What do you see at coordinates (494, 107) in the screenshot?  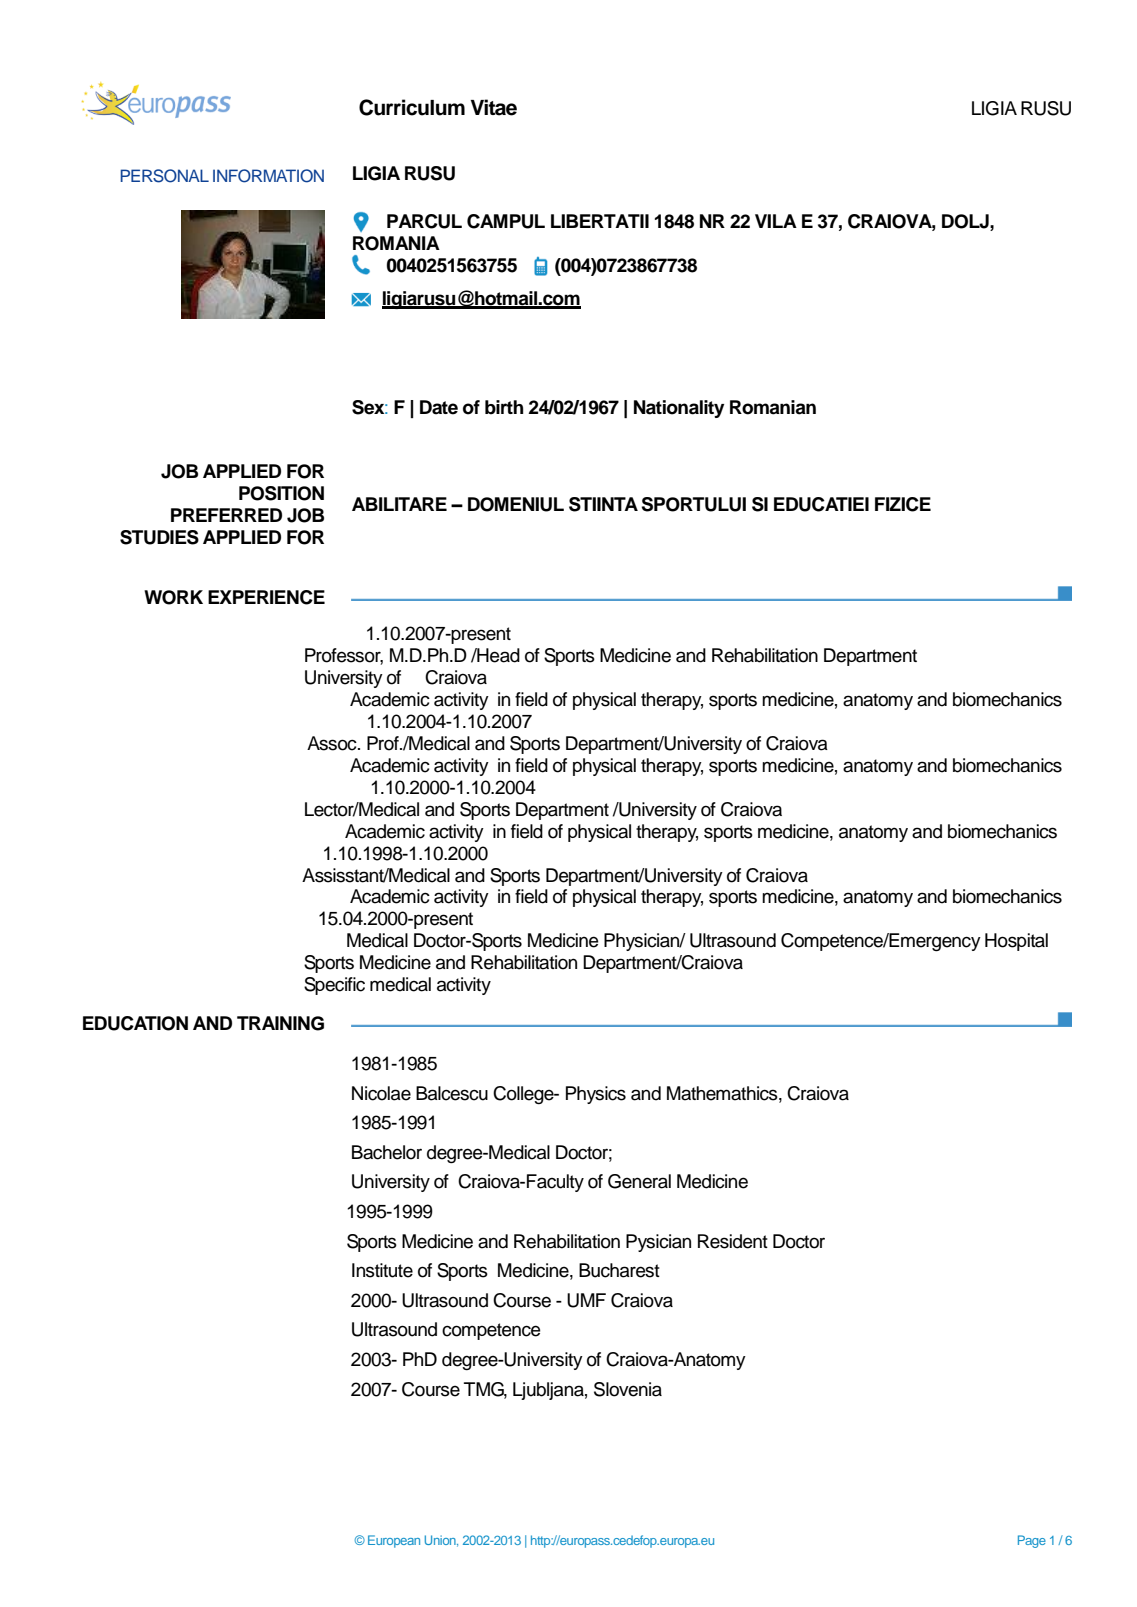 I see `Vitae` at bounding box center [494, 107].
